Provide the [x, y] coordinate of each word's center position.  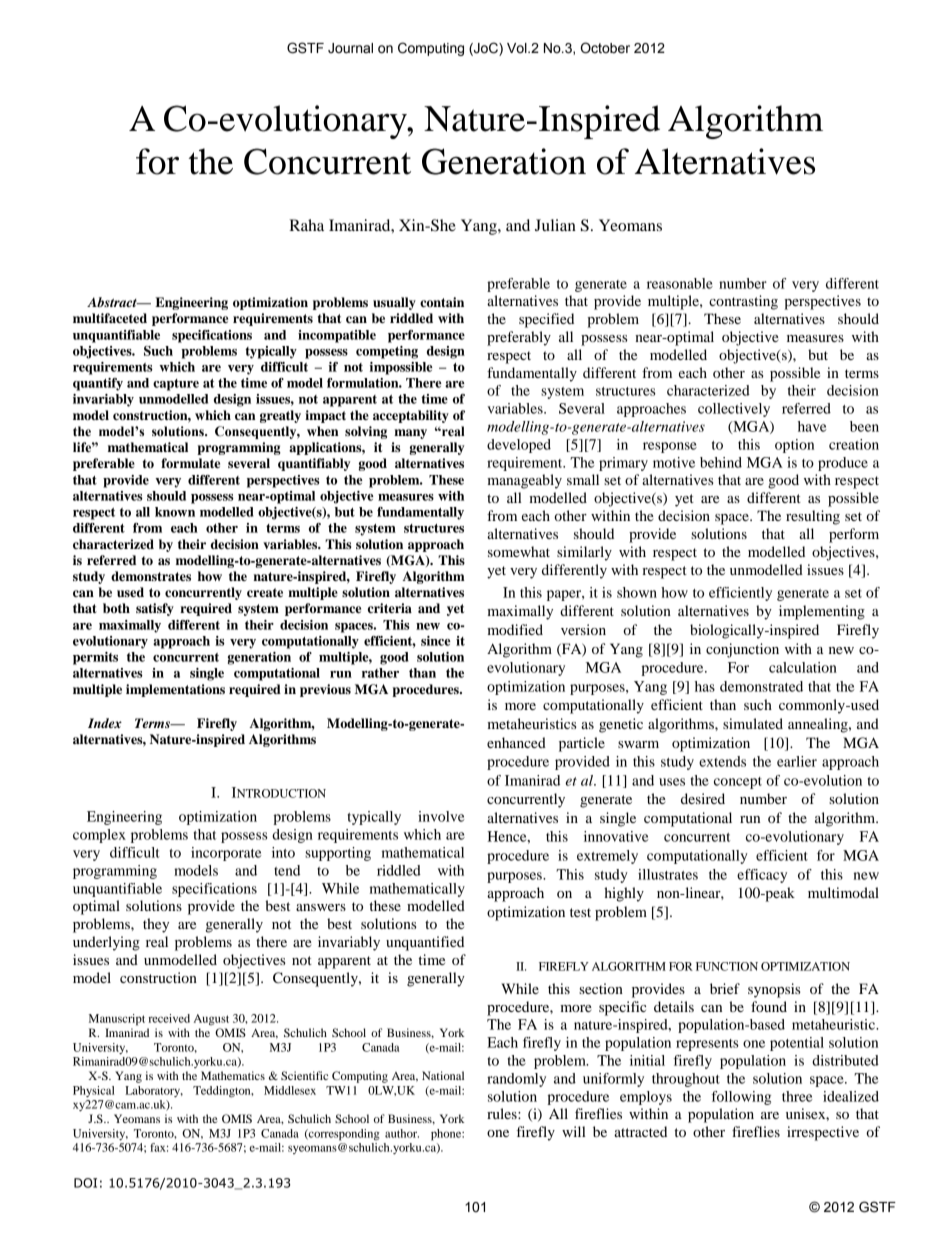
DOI [85, 1183]
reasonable [680, 283]
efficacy [762, 876]
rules [503, 1113]
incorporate [226, 854]
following [741, 1098]
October [605, 48]
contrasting [743, 302]
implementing [822, 612]
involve [441, 816]
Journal [350, 48]
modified [515, 629]
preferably [519, 338]
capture [176, 385]
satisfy [155, 609]
